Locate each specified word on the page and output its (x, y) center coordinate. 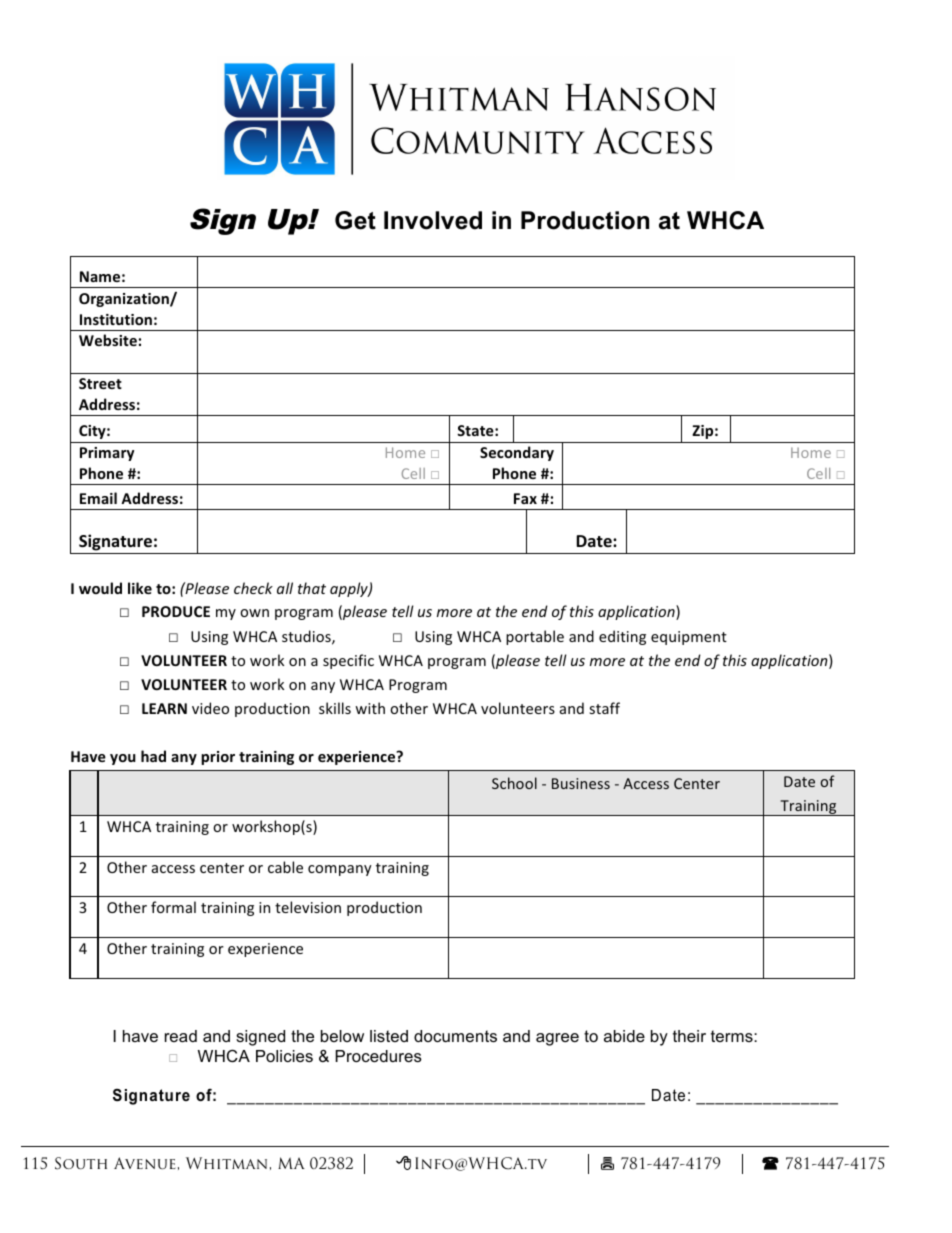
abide (624, 1036)
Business (581, 783)
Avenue (145, 1163)
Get (355, 220)
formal (173, 907)
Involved (433, 220)
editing (622, 637)
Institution (116, 319)
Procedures (378, 1056)
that (312, 588)
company (340, 870)
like (140, 588)
